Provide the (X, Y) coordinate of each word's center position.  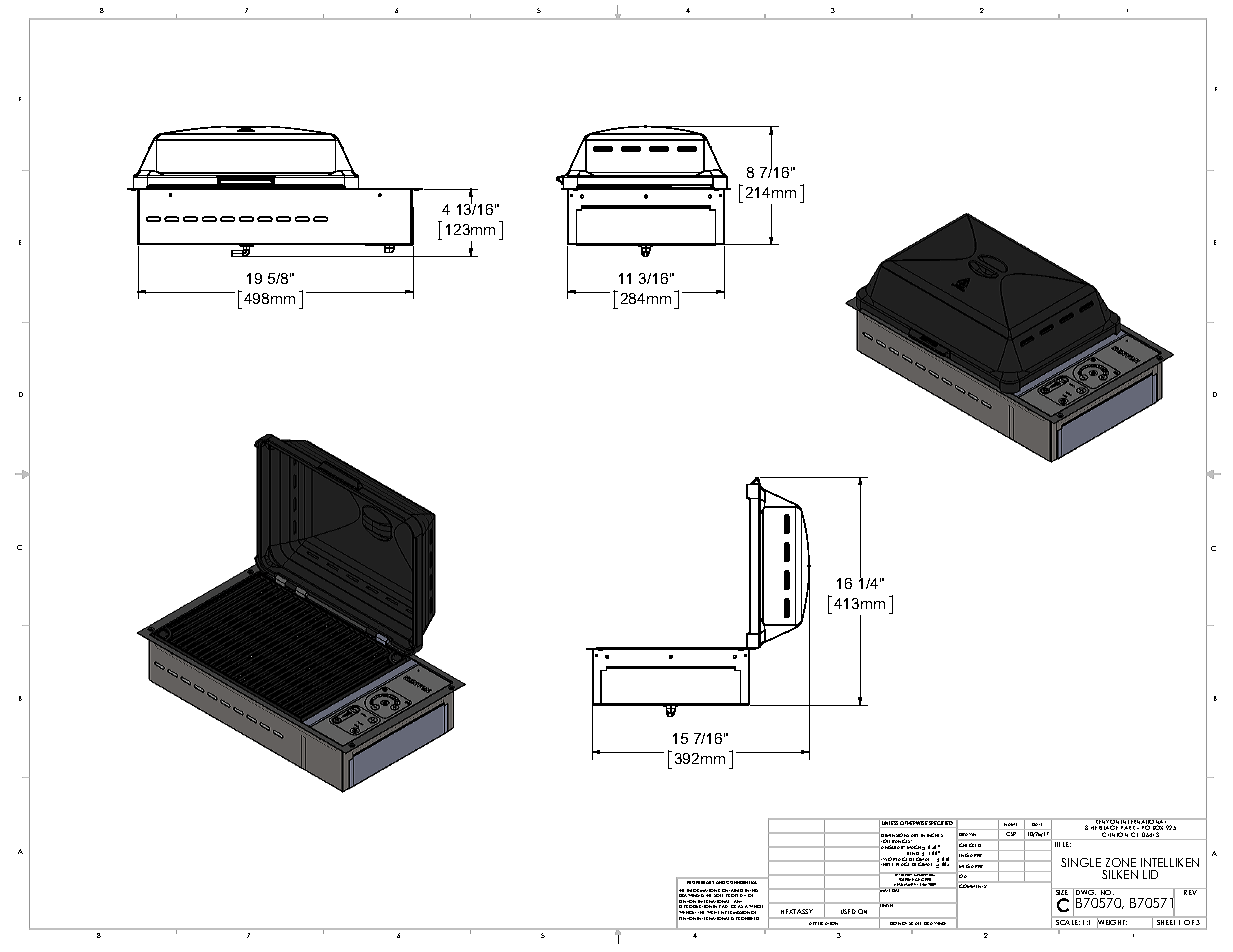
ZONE (1121, 862)
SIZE (1062, 891)
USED (848, 911)
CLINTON (1115, 836)
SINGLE (1081, 862)
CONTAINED (730, 892)
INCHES (935, 835)
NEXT (788, 911)
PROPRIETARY (700, 882)
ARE (914, 835)
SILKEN (1120, 874)
